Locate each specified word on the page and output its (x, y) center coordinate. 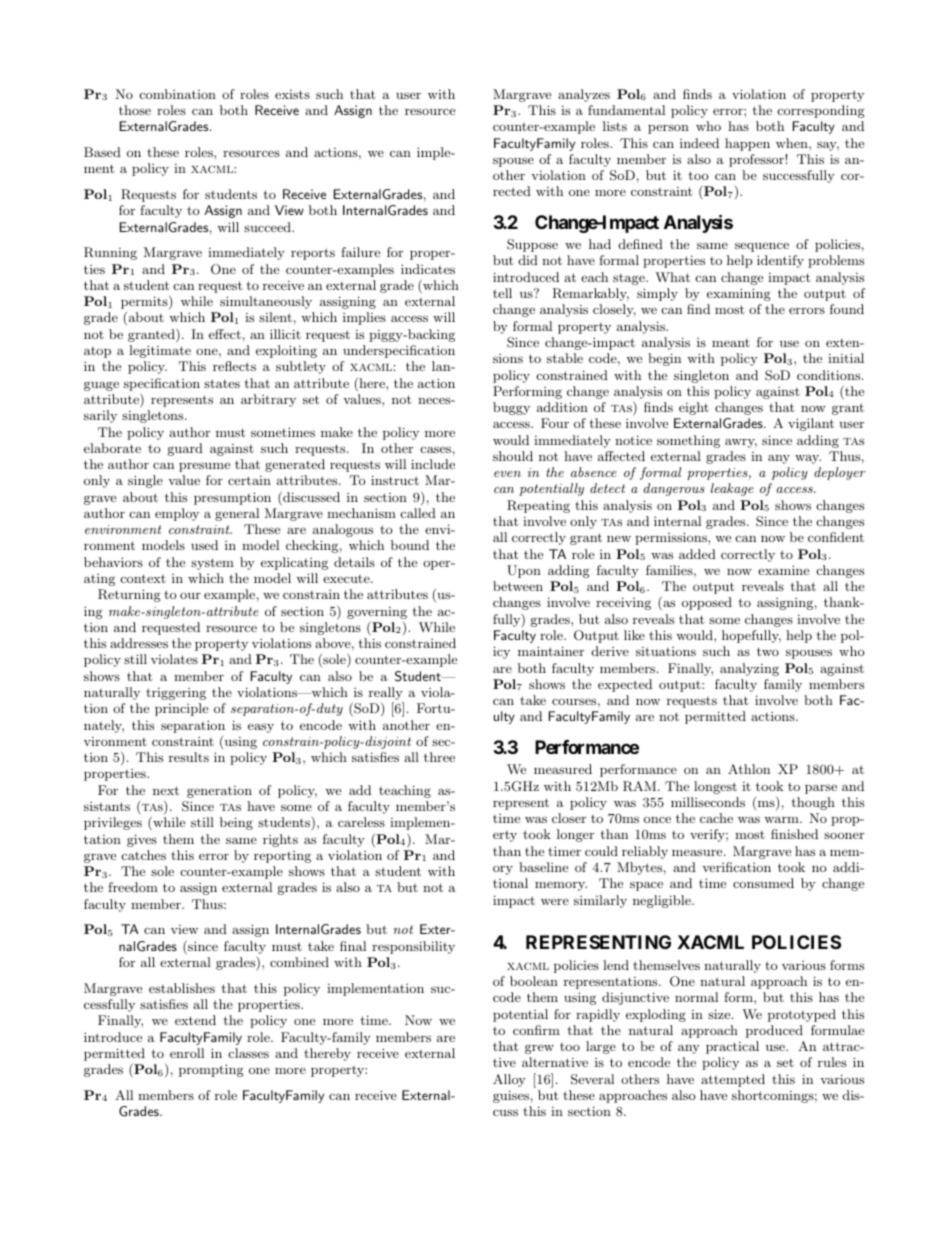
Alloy (509, 1080)
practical (732, 1047)
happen (747, 144)
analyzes (584, 95)
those (135, 110)
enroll (187, 1053)
